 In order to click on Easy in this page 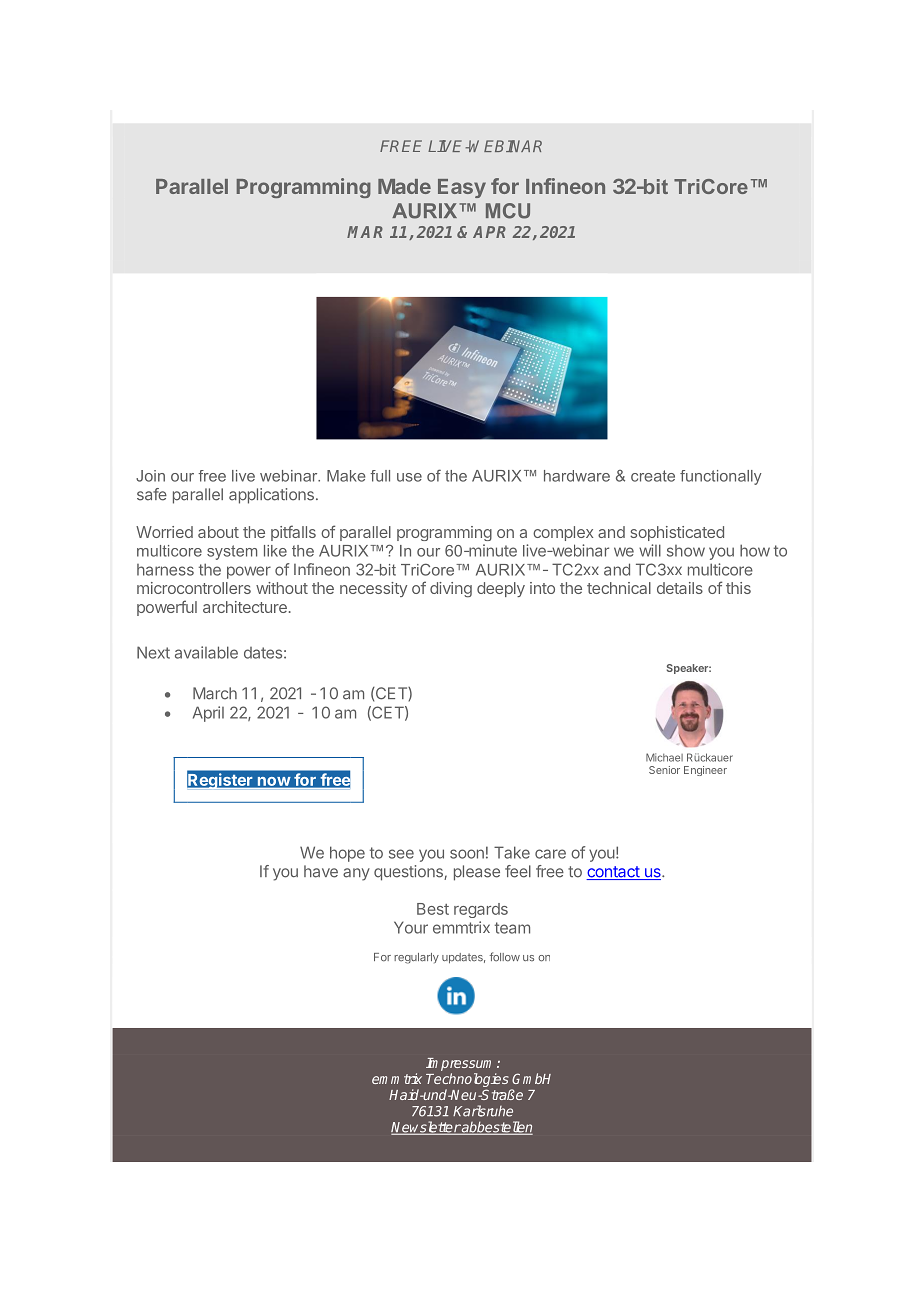, I will do `click(462, 188)`.
